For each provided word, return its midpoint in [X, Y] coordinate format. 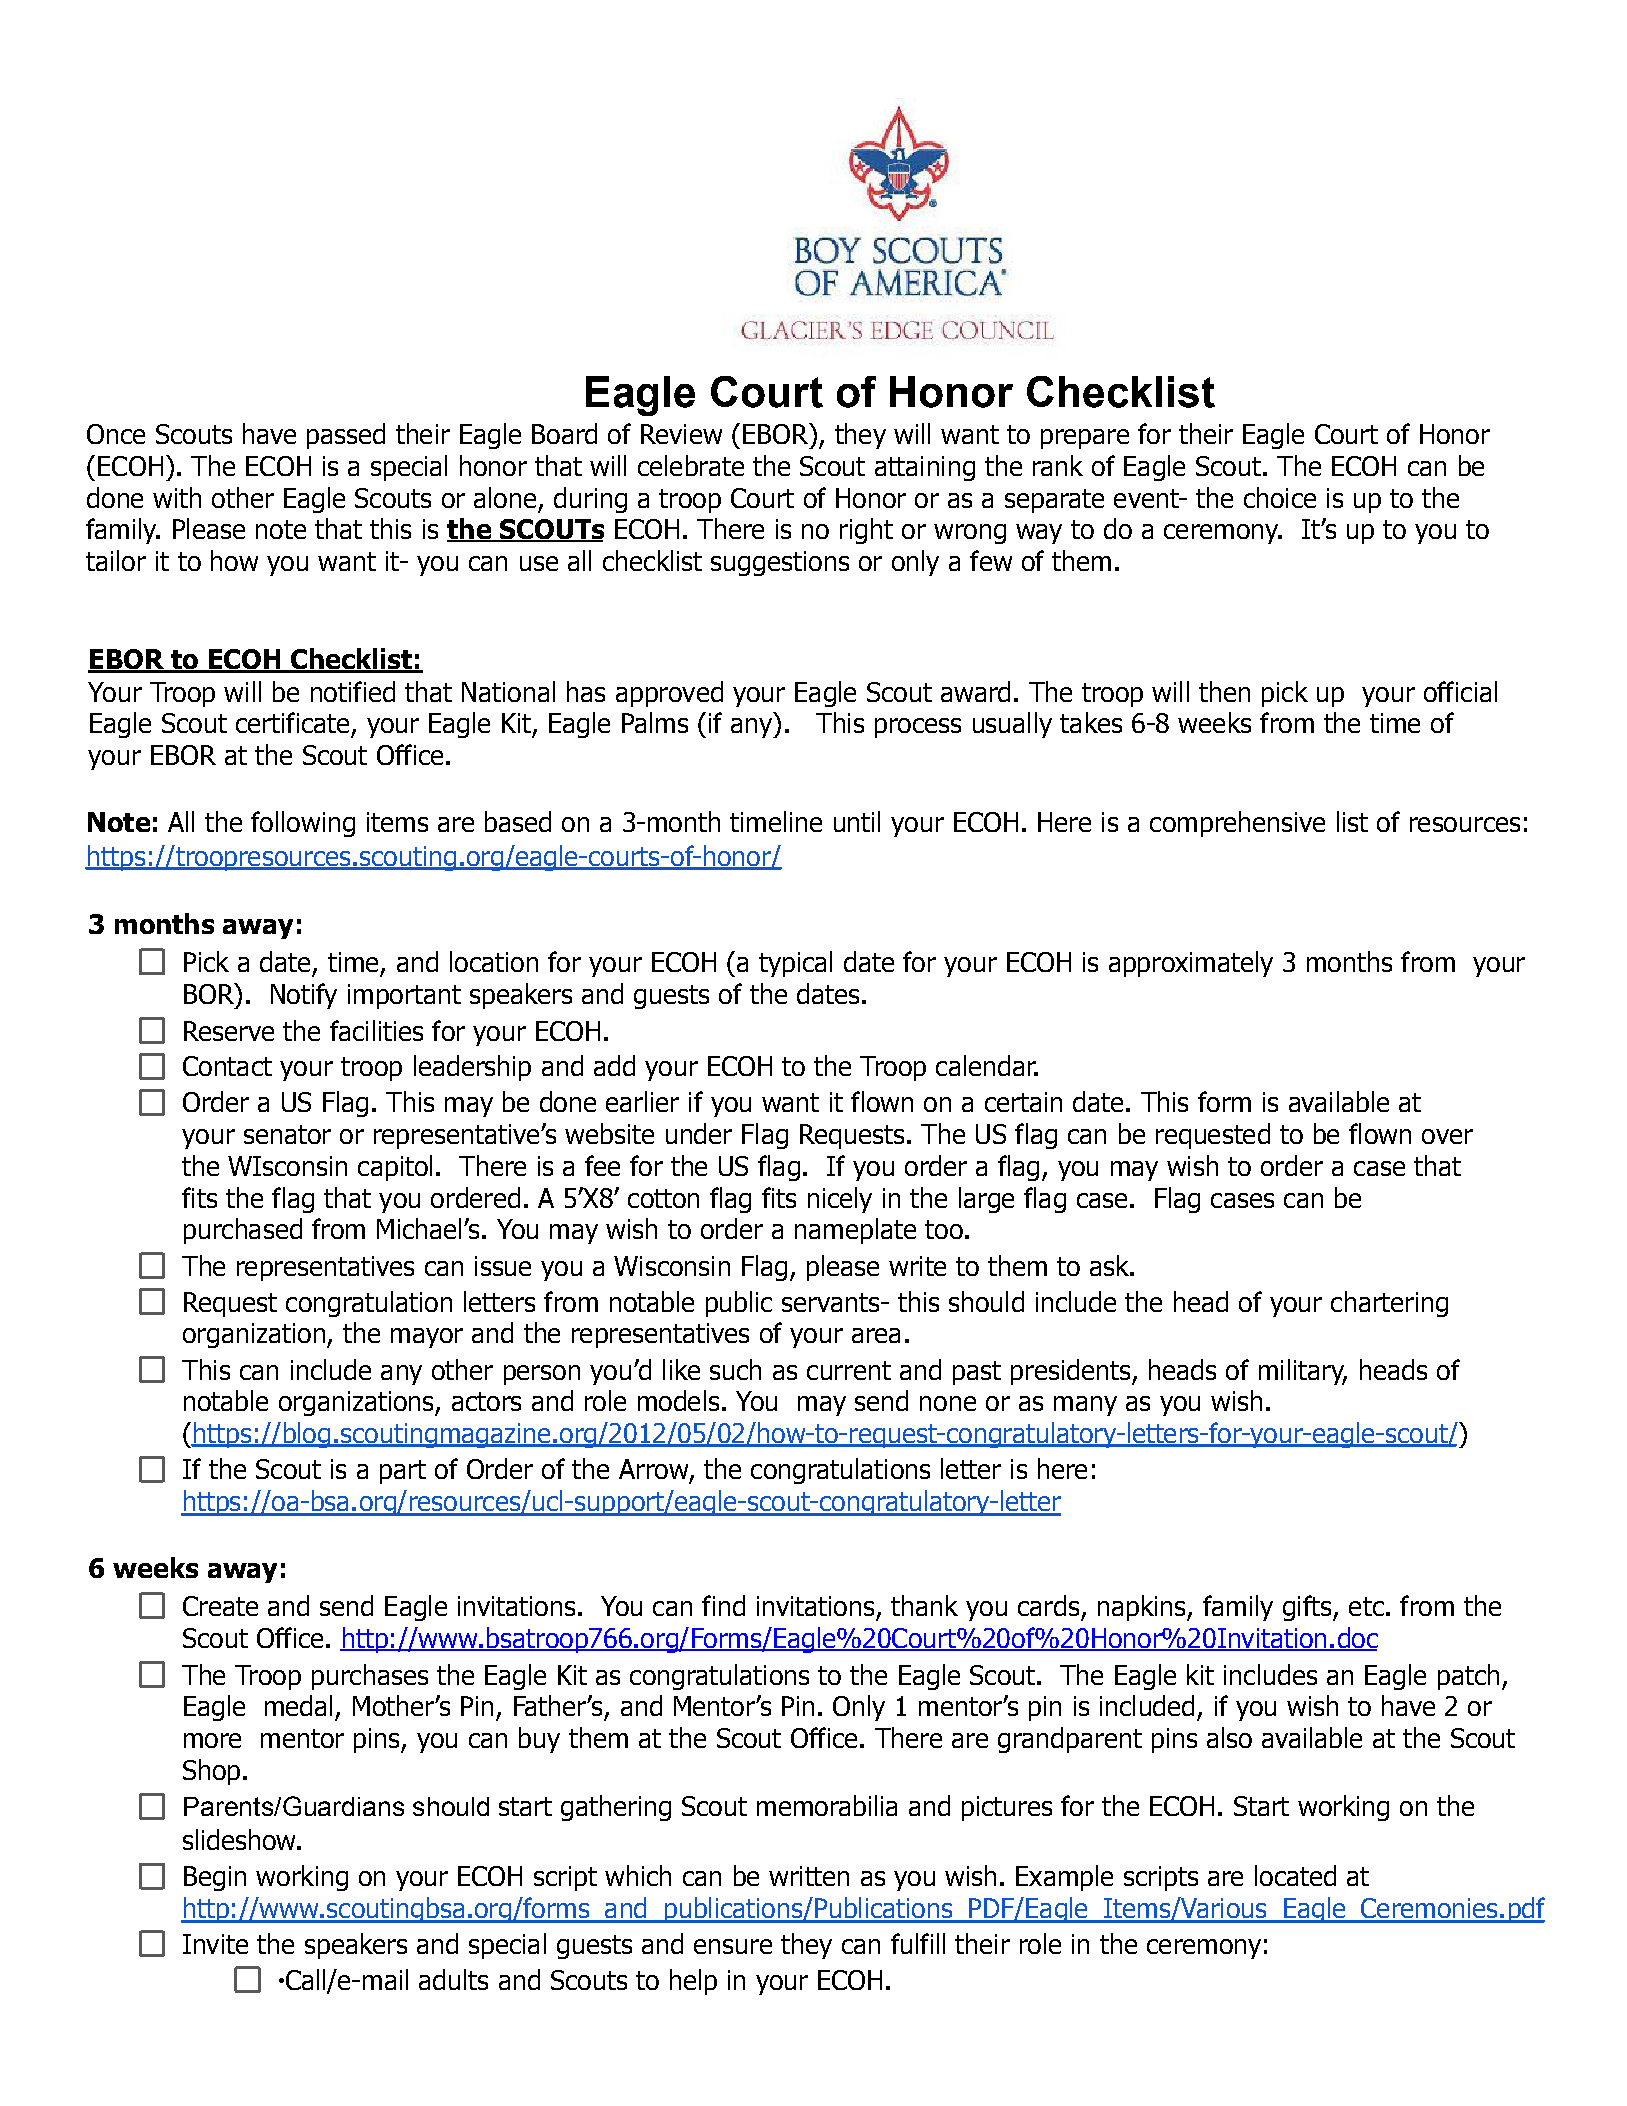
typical [795, 964]
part [403, 1472]
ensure [733, 1946]
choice [1280, 497]
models [678, 1400]
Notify [304, 996]
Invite [215, 1944]
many [1085, 1406]
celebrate [691, 465]
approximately [1191, 964]
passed [346, 436]
